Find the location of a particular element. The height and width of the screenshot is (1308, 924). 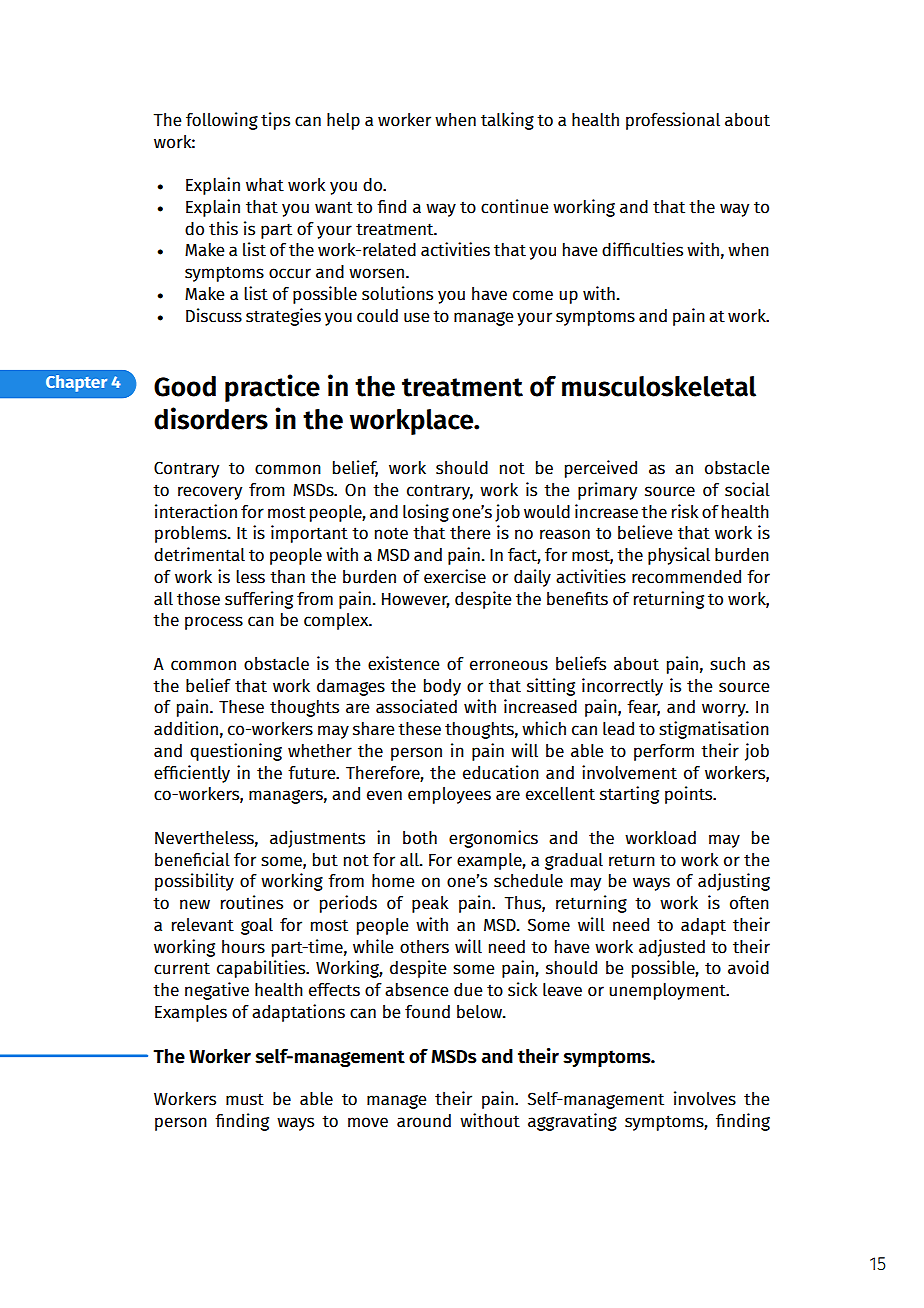

following is located at coordinates (222, 121).
